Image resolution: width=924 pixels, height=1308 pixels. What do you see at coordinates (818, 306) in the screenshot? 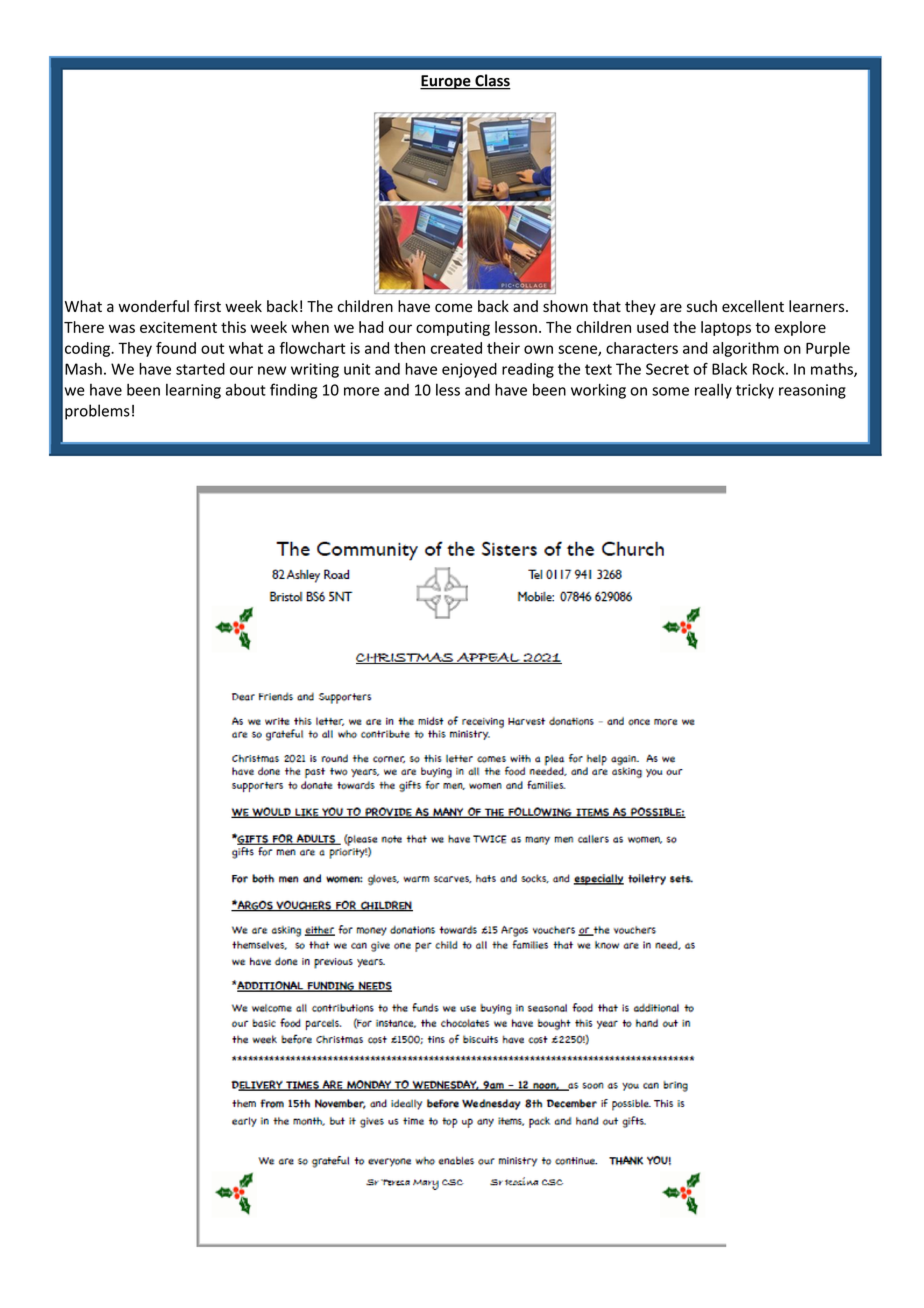
I see `learners` at bounding box center [818, 306].
